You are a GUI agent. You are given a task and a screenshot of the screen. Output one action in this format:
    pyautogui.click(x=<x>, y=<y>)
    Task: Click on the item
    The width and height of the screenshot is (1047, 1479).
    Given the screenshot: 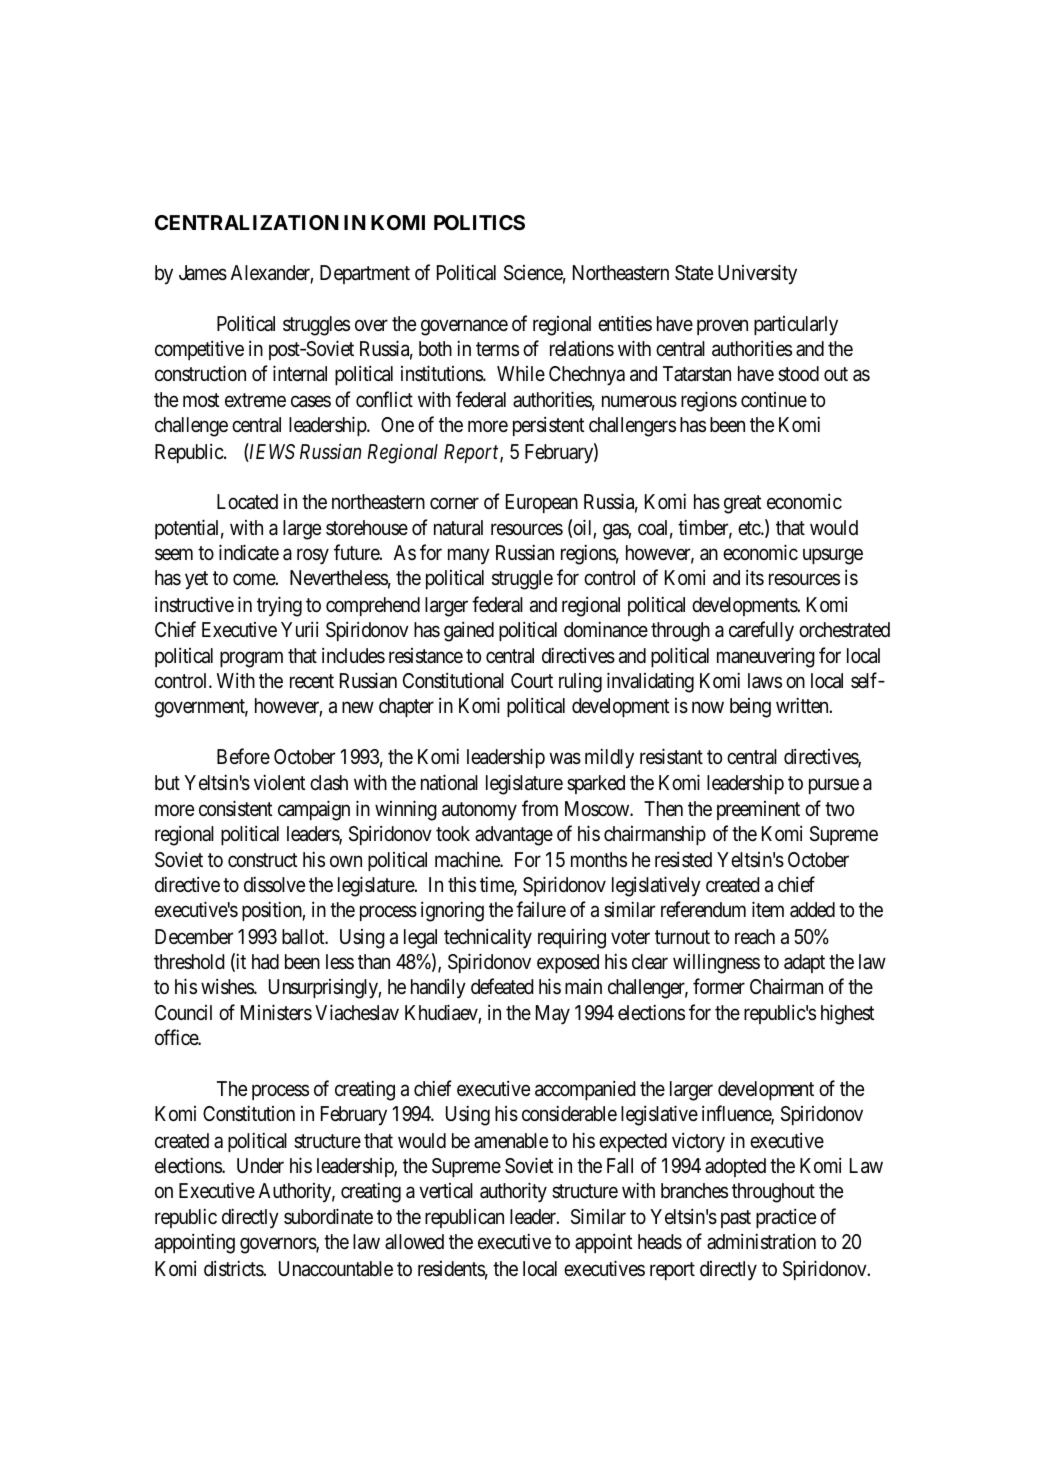 What is the action you would take?
    pyautogui.click(x=768, y=909)
